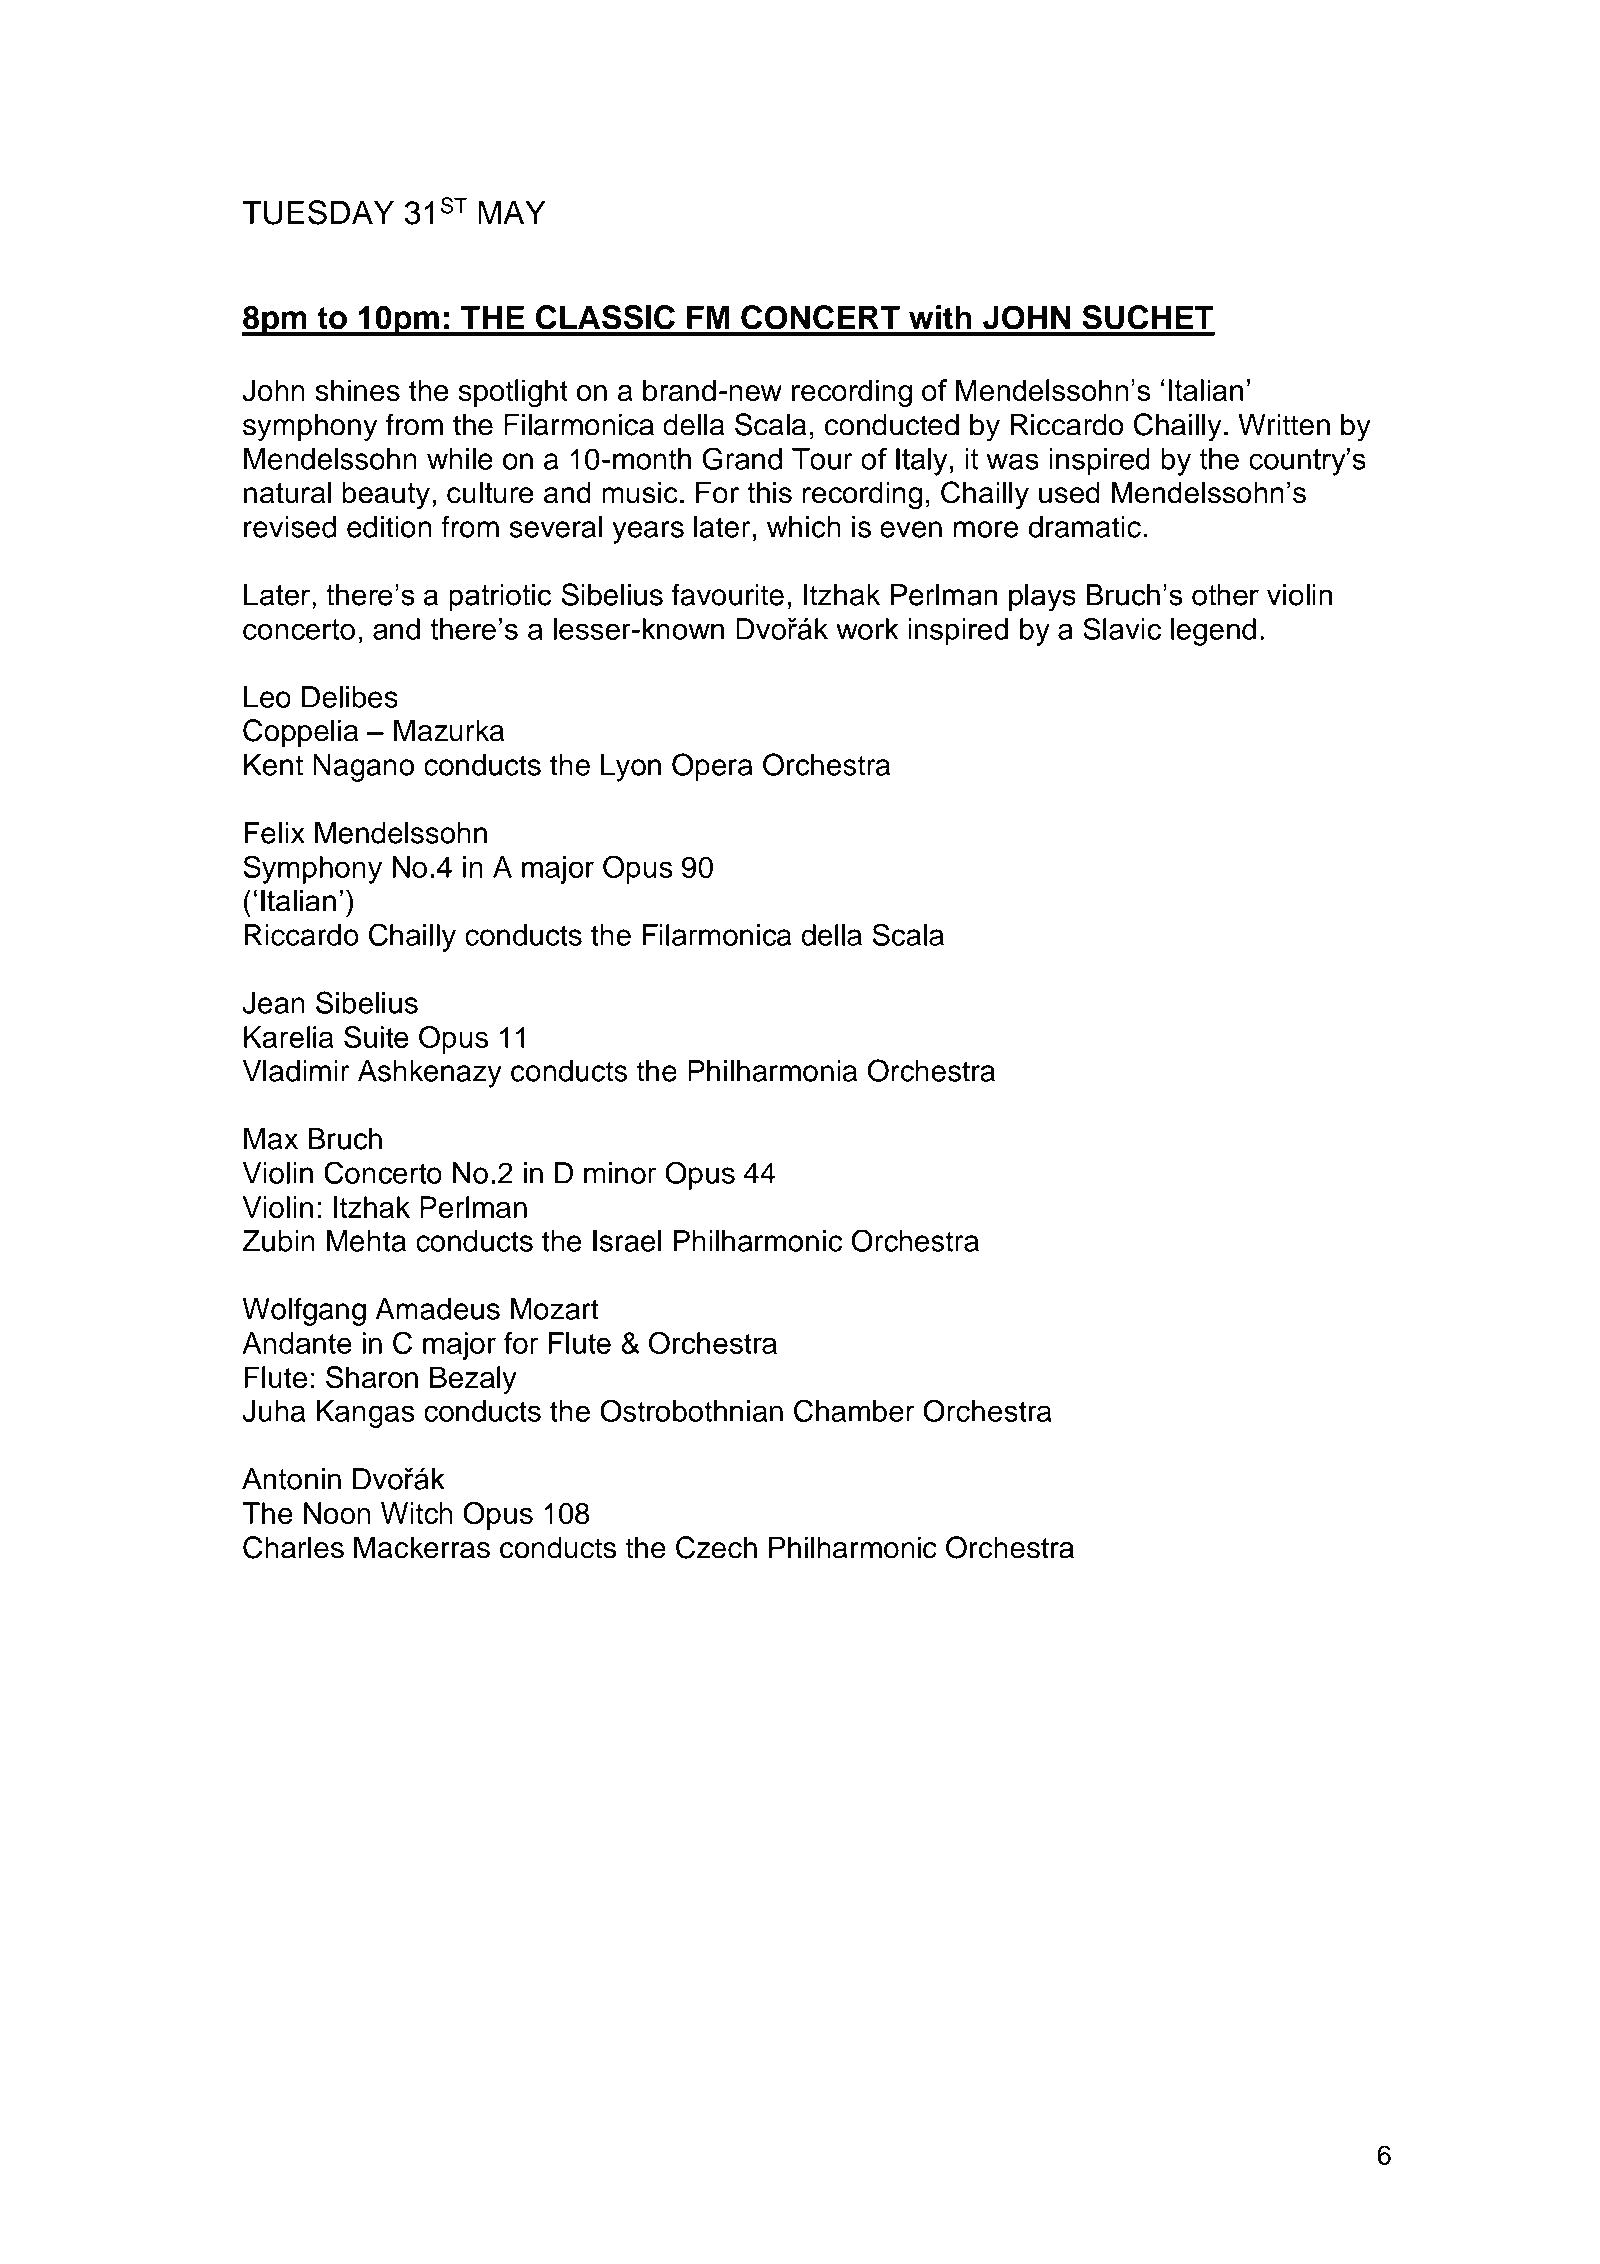 Image resolution: width=1600 pixels, height=2264 pixels. What do you see at coordinates (769, 492) in the screenshot?
I see `this` at bounding box center [769, 492].
